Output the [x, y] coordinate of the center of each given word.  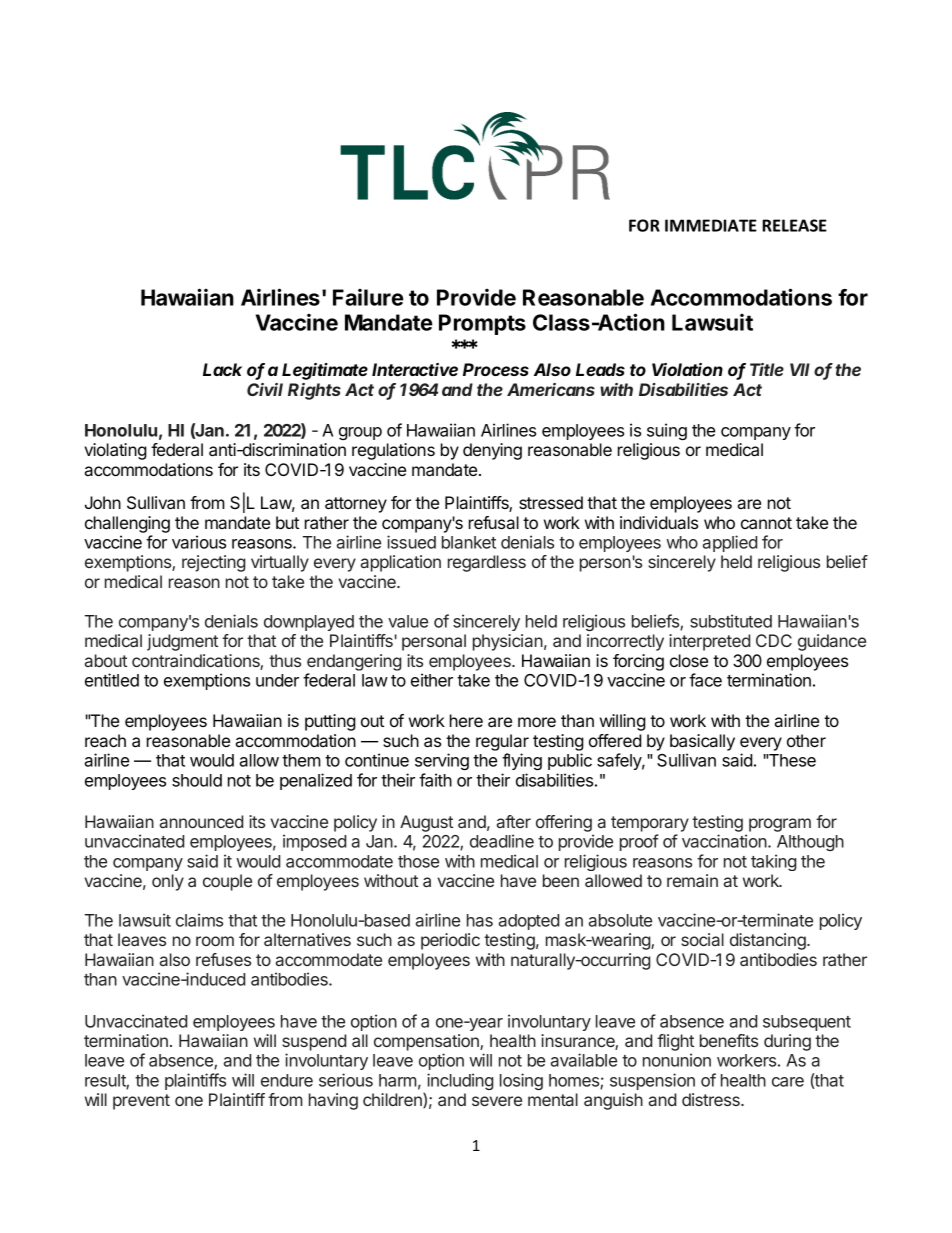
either [432, 680]
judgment [182, 642]
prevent [141, 1102]
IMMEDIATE [711, 225]
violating [115, 451]
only [168, 882]
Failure [368, 297]
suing [667, 431]
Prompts [482, 324]
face [705, 680]
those [418, 861]
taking [773, 862]
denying [492, 451]
